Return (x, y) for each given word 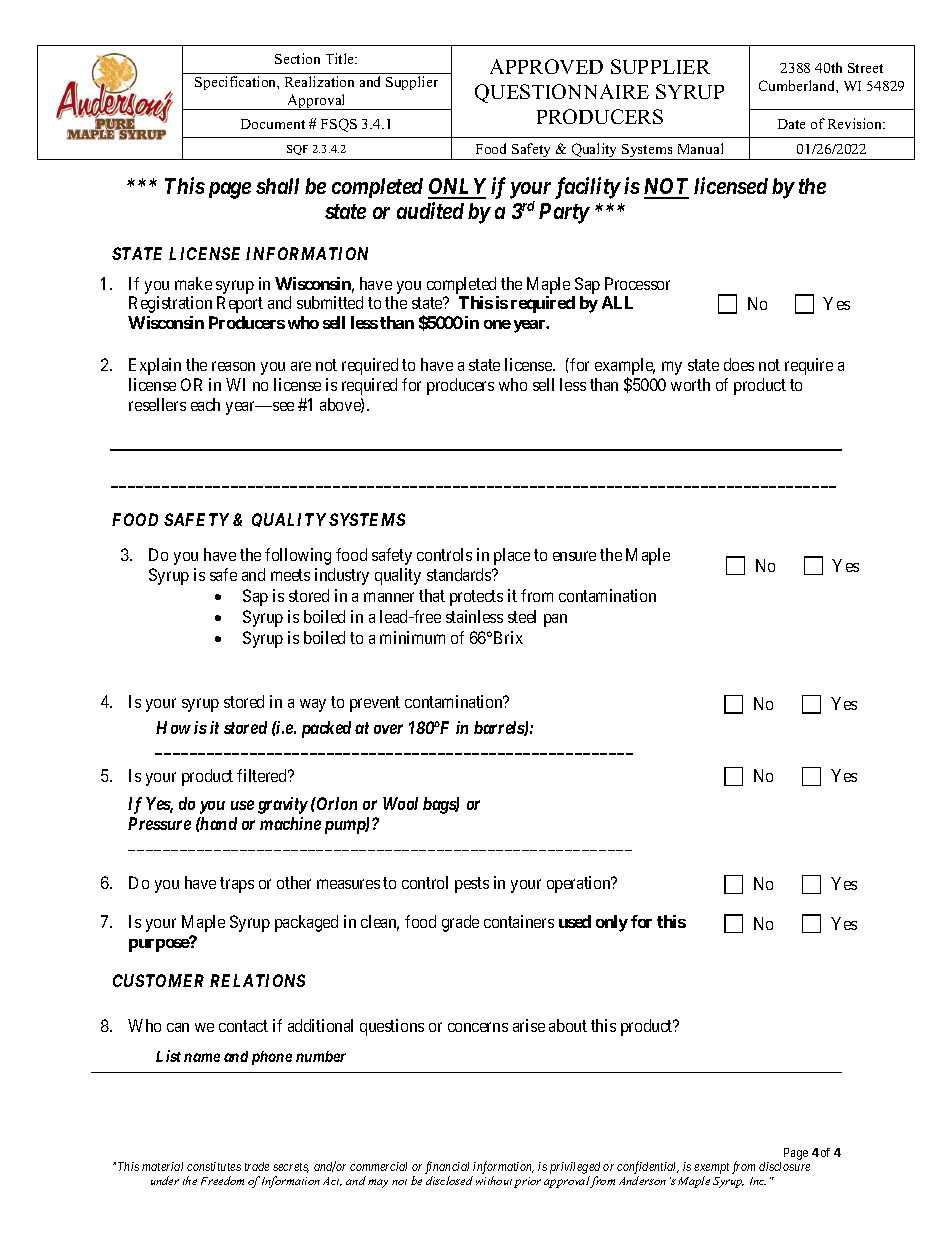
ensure (574, 556)
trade (257, 1166)
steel (522, 616)
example (625, 368)
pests (472, 885)
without (494, 1180)
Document (273, 124)
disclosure (784, 1166)
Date (791, 124)
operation (580, 884)
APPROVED (546, 66)
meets (290, 575)
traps (237, 885)
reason (233, 366)
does (739, 364)
